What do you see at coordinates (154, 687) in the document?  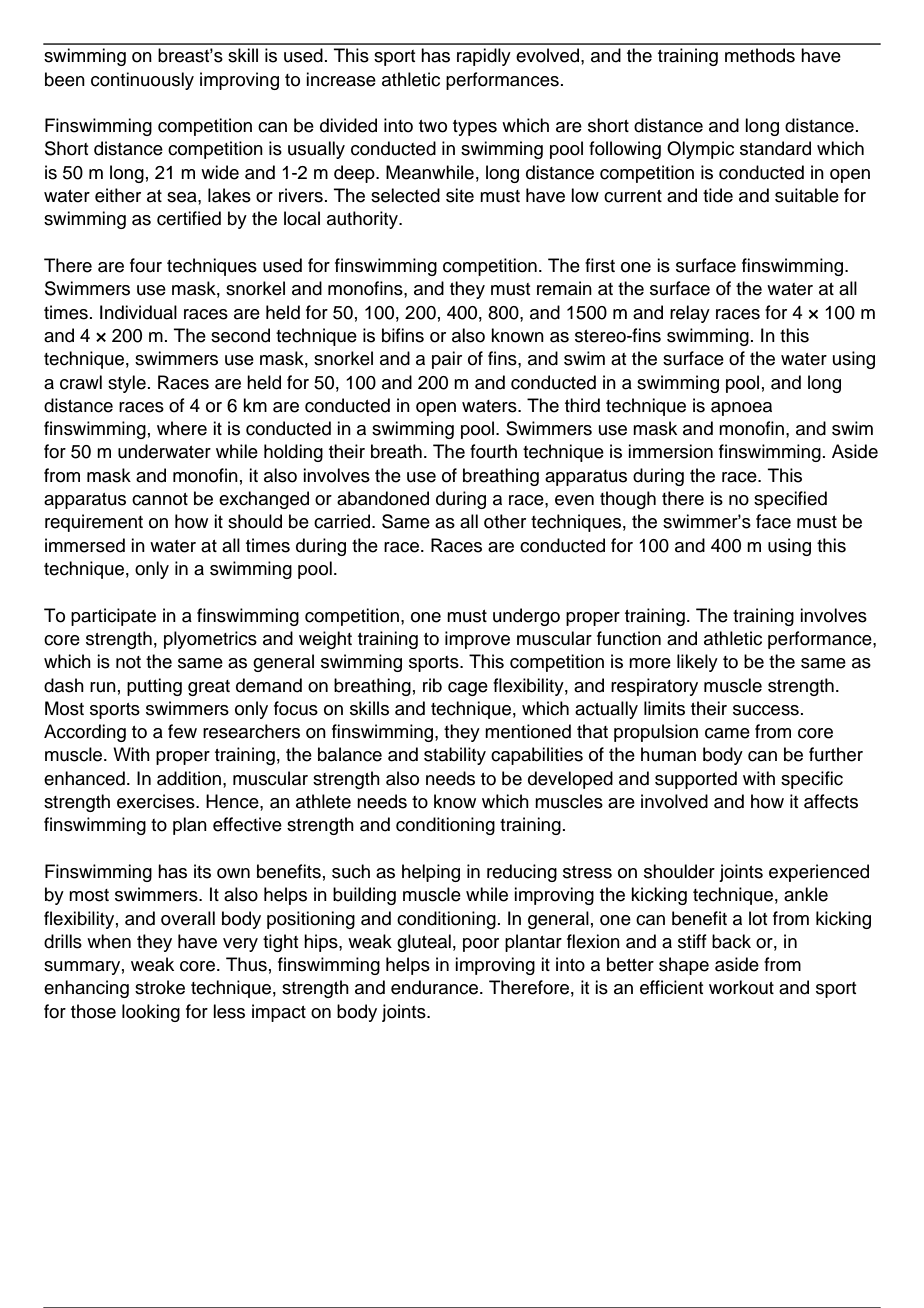 I see `putting` at bounding box center [154, 687].
